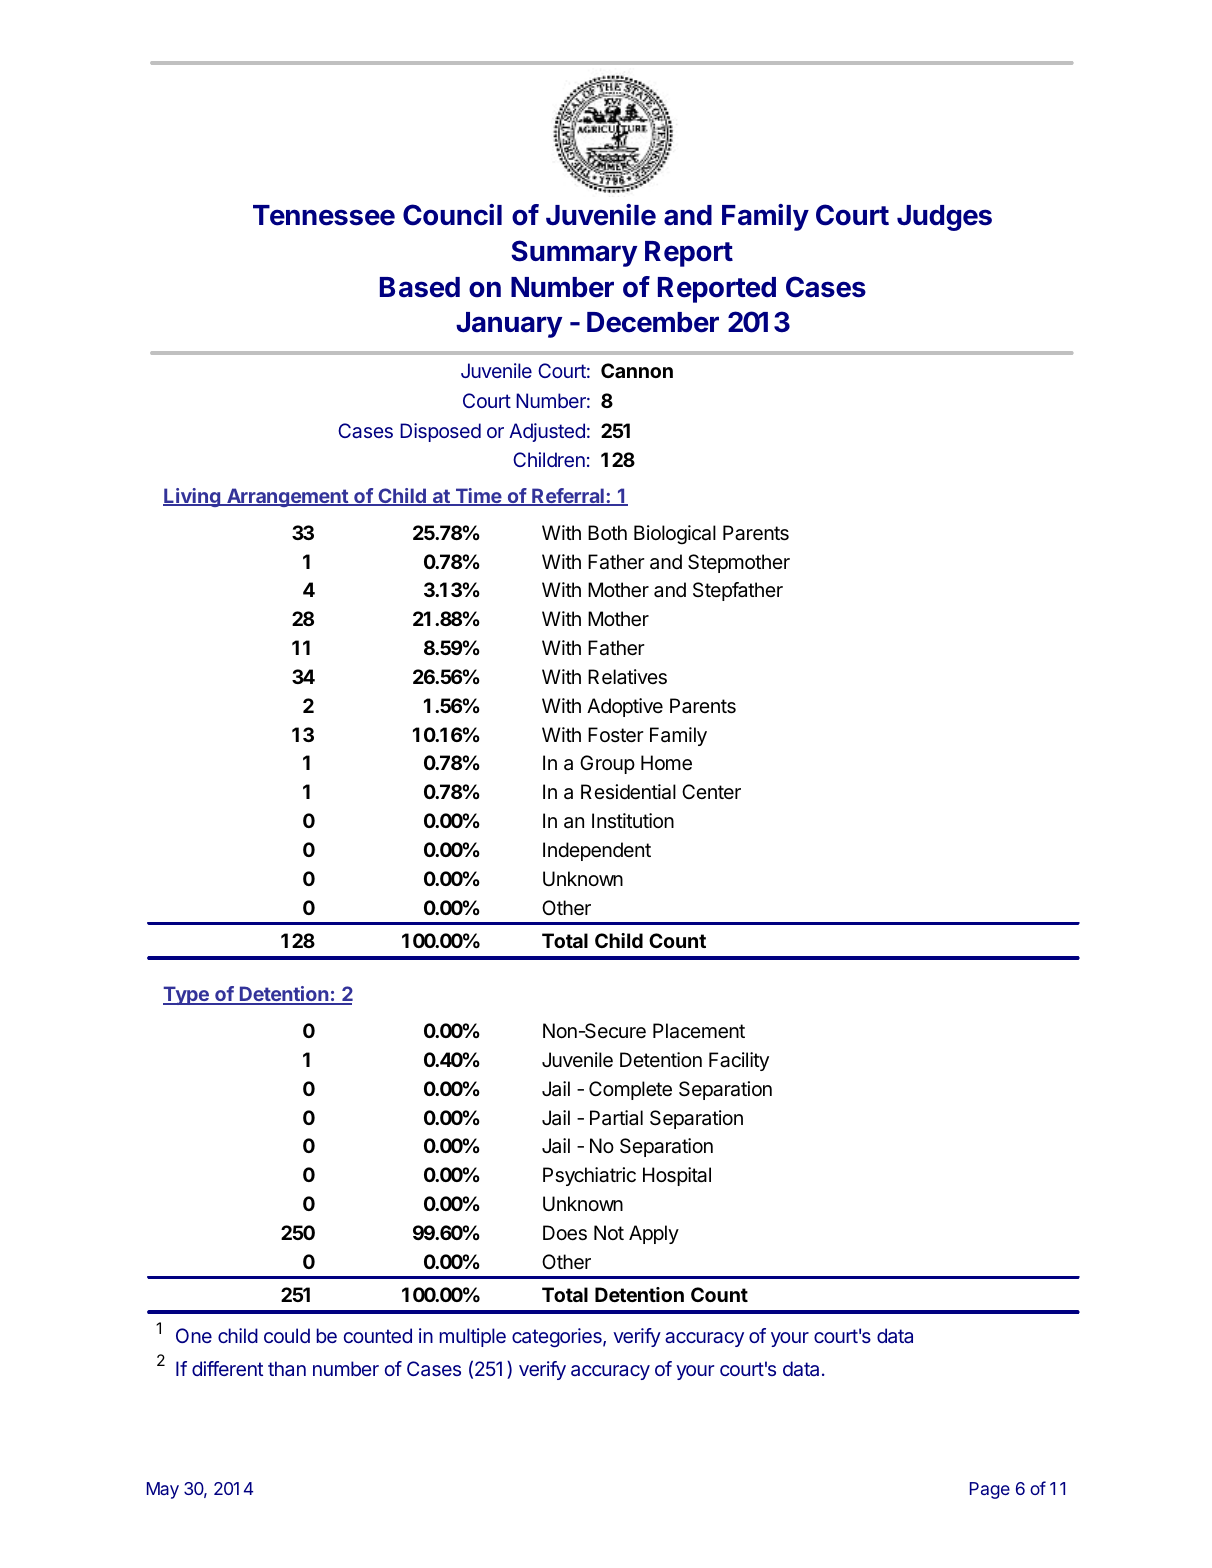 This screenshot has width=1212, height=1568. What do you see at coordinates (739, 1061) in the screenshot?
I see `Facility` at bounding box center [739, 1061].
